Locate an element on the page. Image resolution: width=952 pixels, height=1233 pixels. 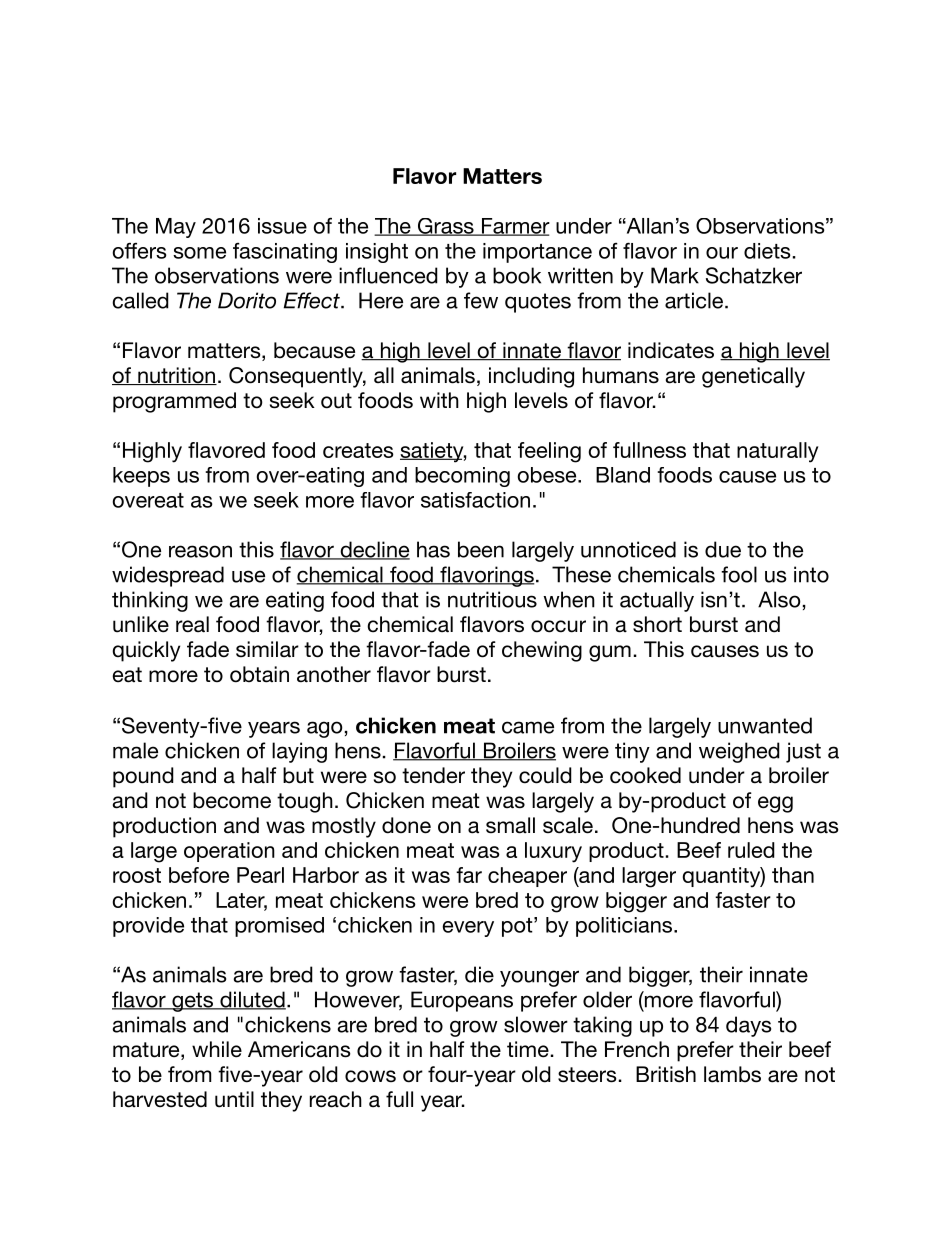
short is located at coordinates (657, 624).
